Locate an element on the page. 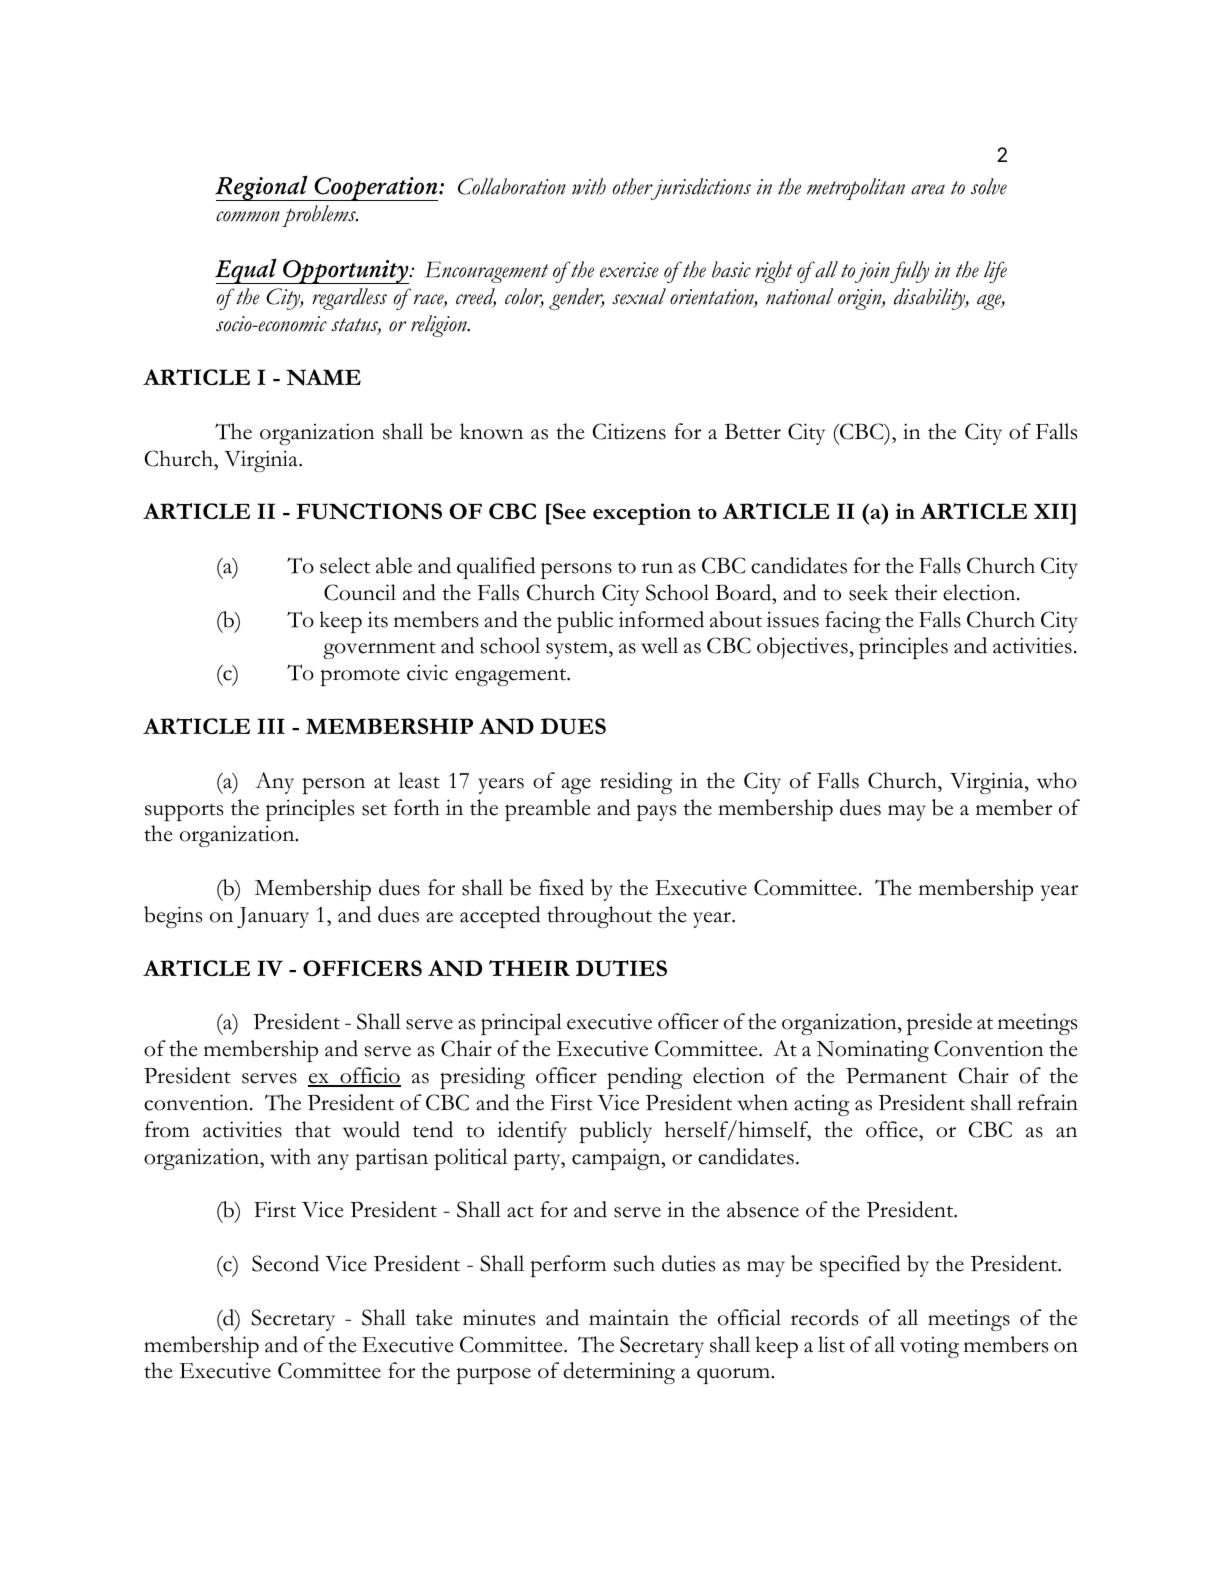 The height and width of the image is (1582, 1222). throughout is located at coordinates (599, 917).
